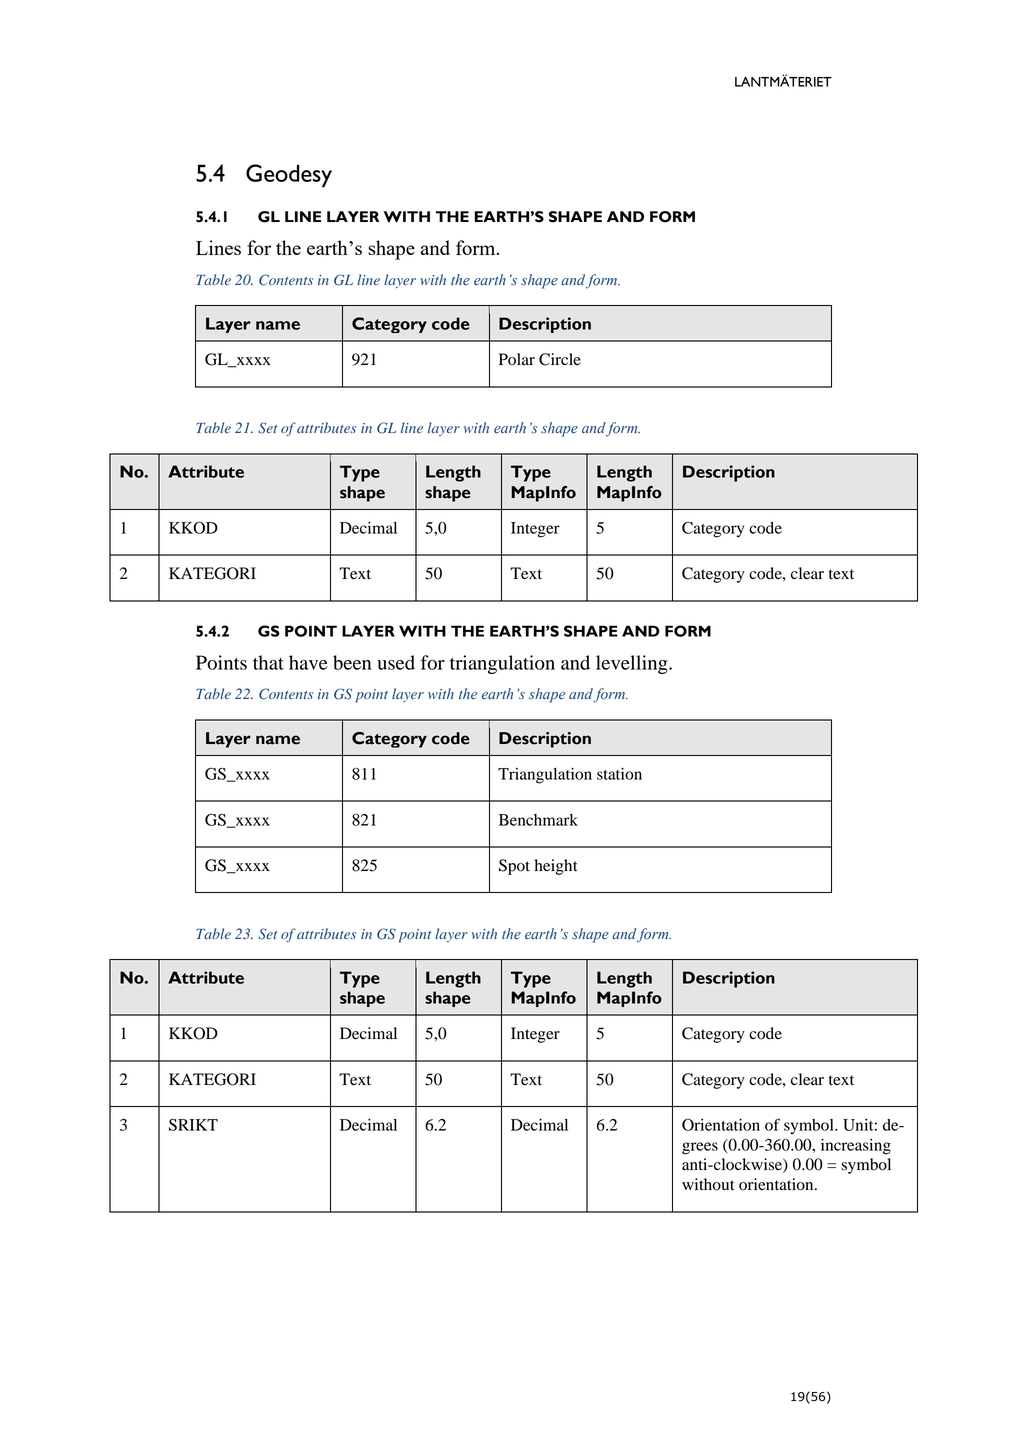 The height and width of the page is (1452, 1027). Describe the element at coordinates (289, 176) in the page. I see `Geodesy` at that location.
